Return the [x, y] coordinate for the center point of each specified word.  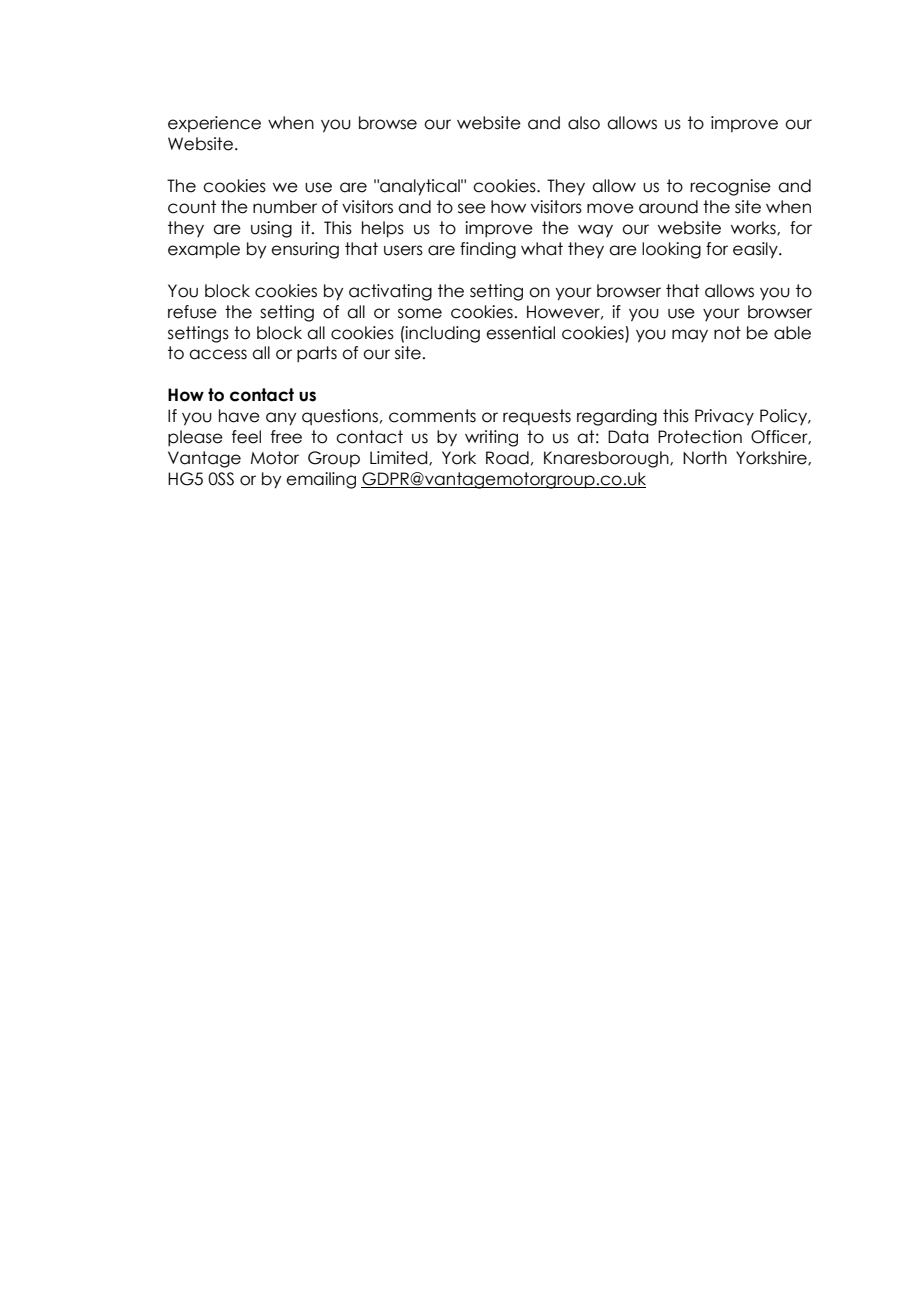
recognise [730, 187]
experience [214, 124]
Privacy [724, 417]
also [584, 123]
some [420, 313]
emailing [321, 480]
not [727, 333]
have [239, 416]
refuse [192, 312]
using [271, 229]
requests [537, 417]
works [754, 228]
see [472, 208]
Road [507, 458]
